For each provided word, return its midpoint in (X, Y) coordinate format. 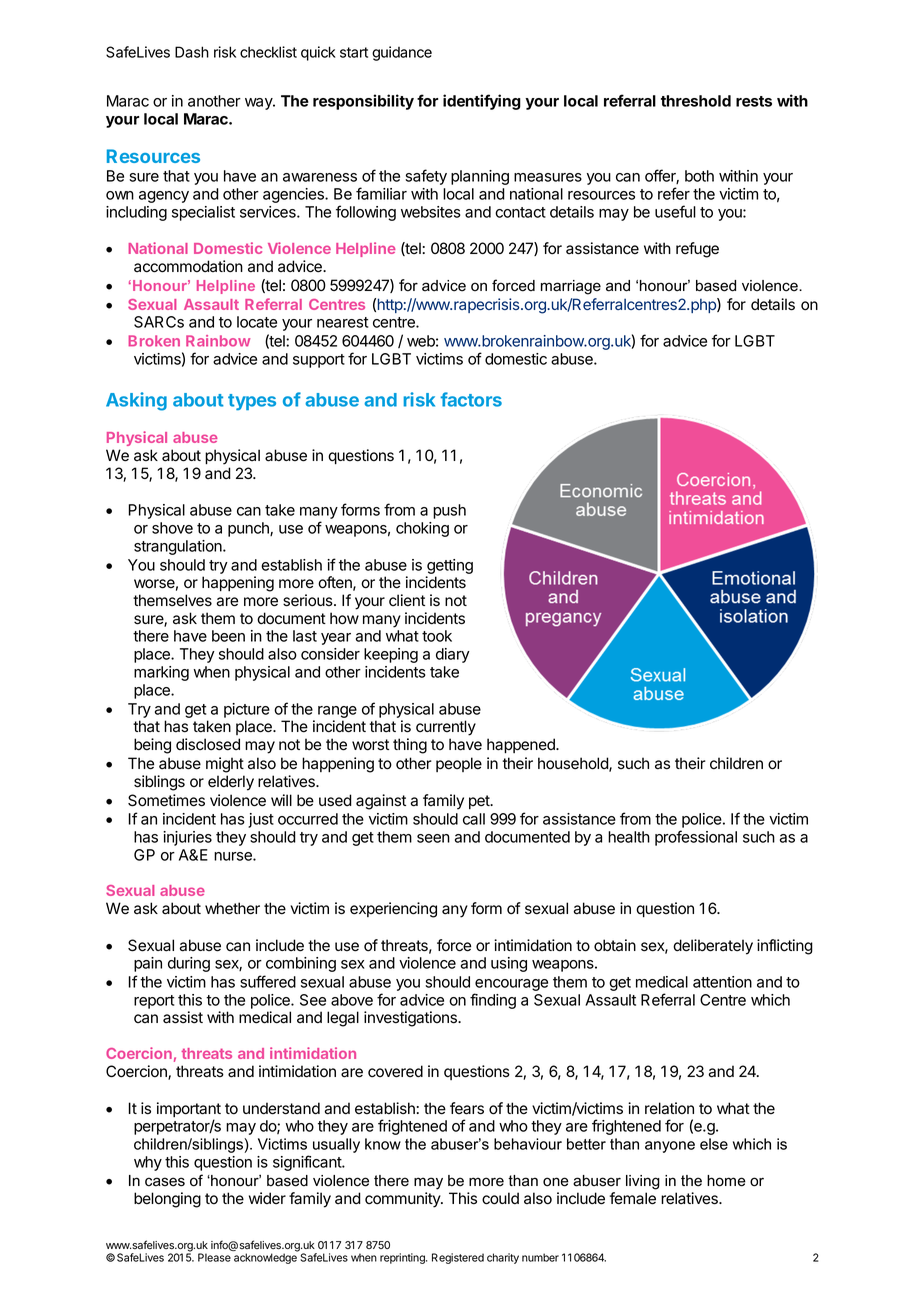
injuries (187, 838)
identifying (482, 102)
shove (172, 528)
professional (696, 838)
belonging (167, 1200)
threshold (696, 101)
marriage (571, 287)
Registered (458, 1258)
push (449, 511)
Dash (192, 52)
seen (433, 838)
